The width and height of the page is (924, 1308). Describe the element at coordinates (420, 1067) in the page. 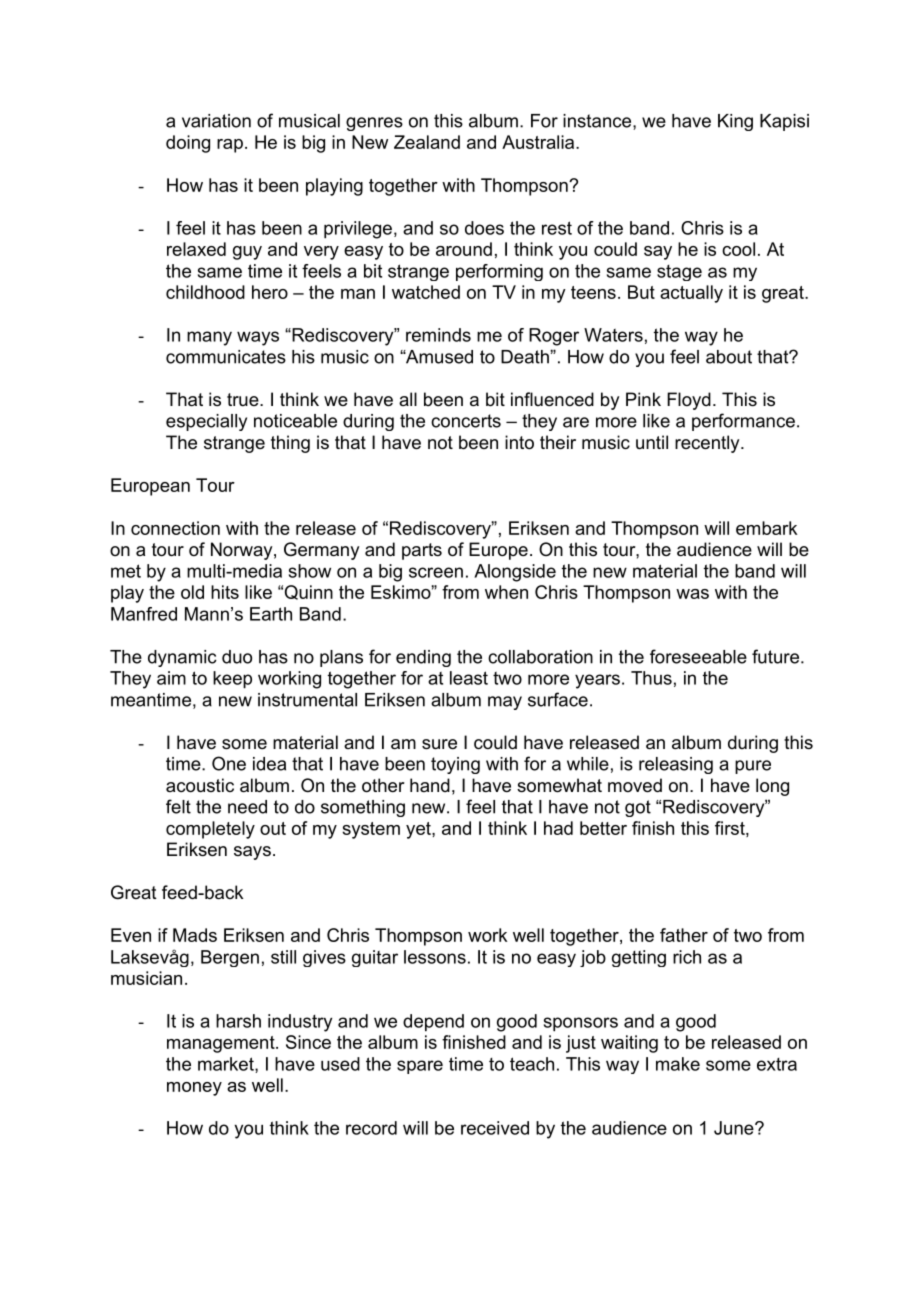

I see `spare` at that location.
